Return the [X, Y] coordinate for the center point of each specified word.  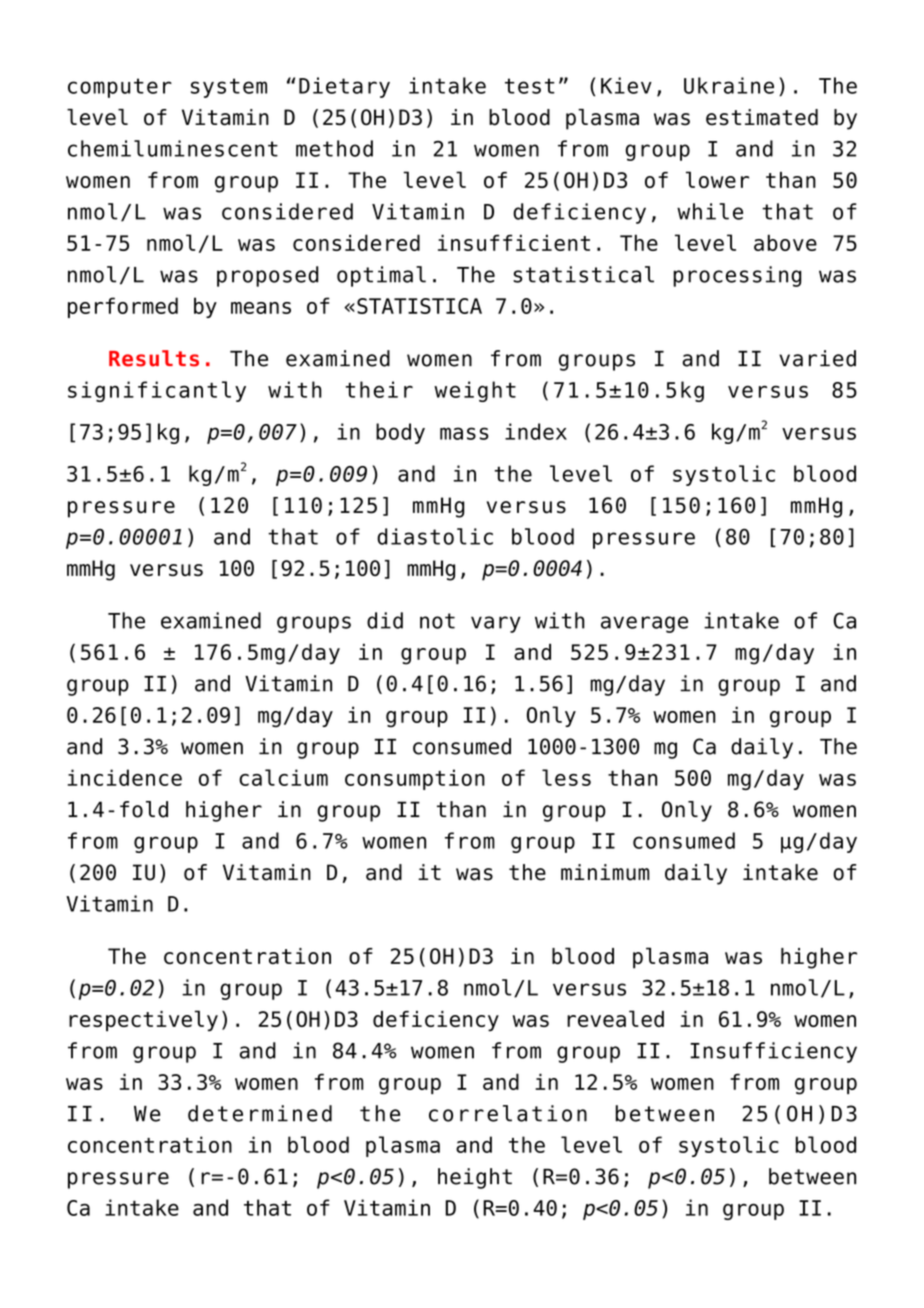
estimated [762, 117]
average [644, 624]
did [385, 620]
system [229, 88]
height [475, 1178]
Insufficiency [773, 1052]
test [530, 86]
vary [496, 624]
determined [260, 1113]
